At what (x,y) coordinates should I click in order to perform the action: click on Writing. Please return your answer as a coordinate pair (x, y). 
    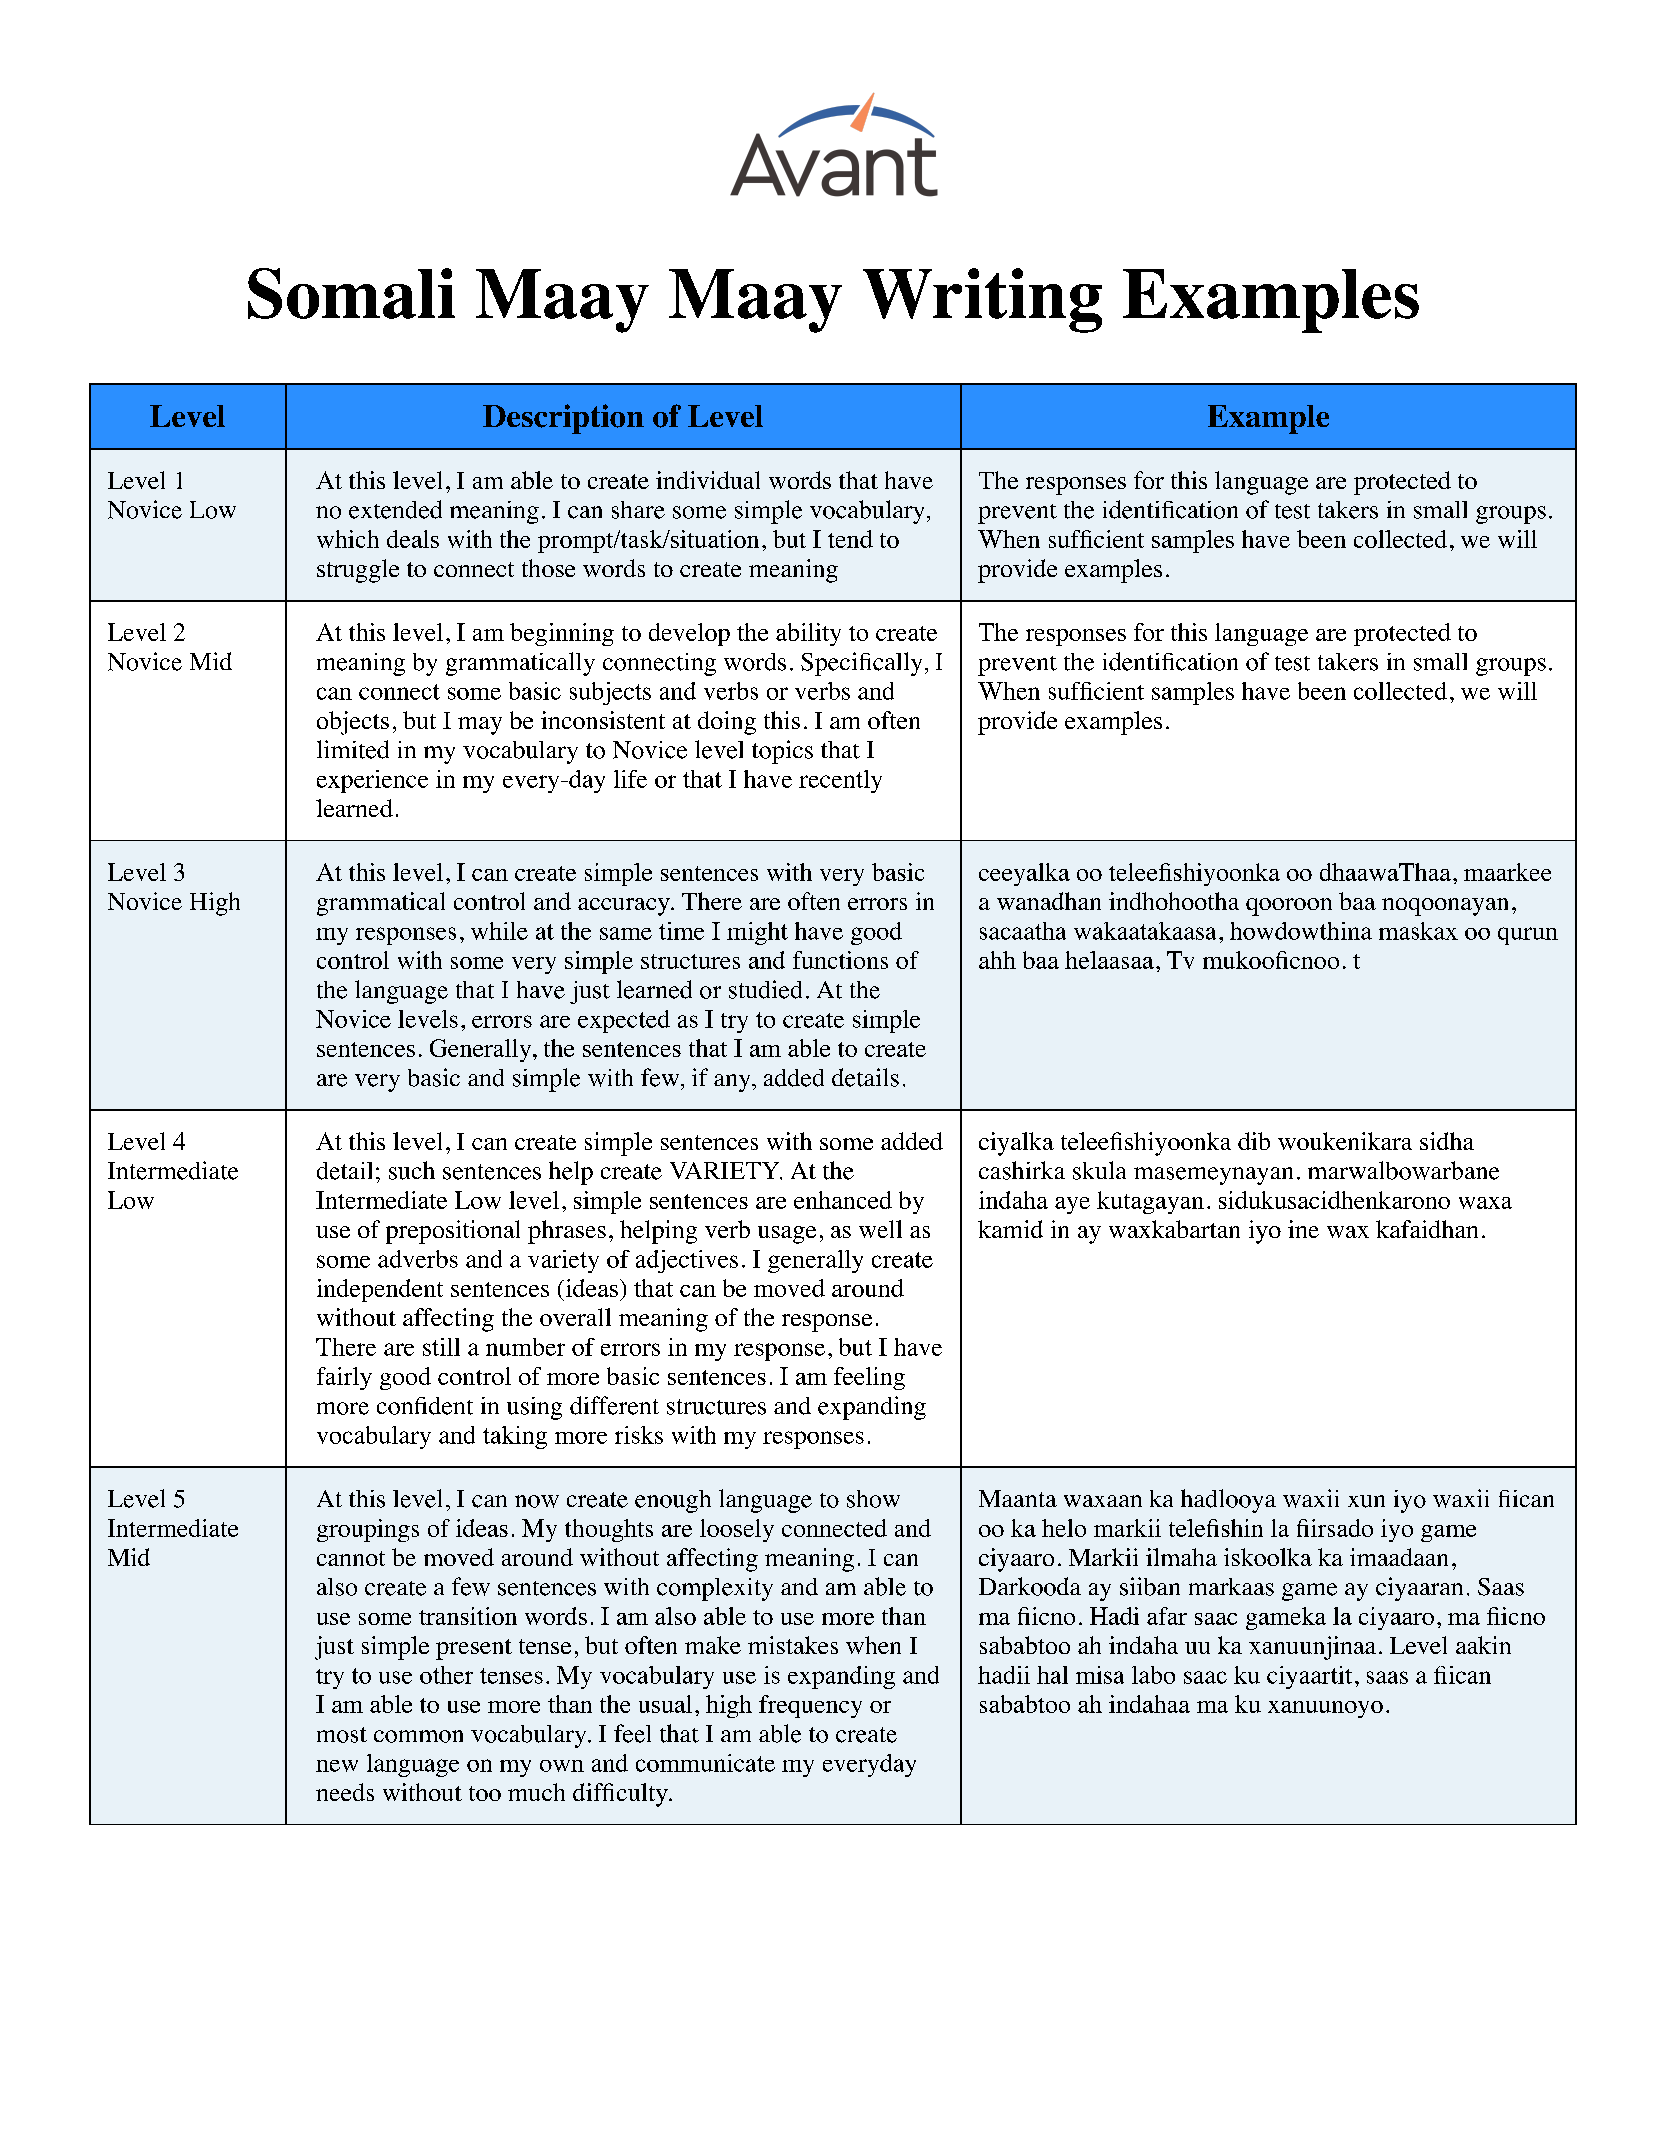
    Looking at the image, I should click on (982, 300).
